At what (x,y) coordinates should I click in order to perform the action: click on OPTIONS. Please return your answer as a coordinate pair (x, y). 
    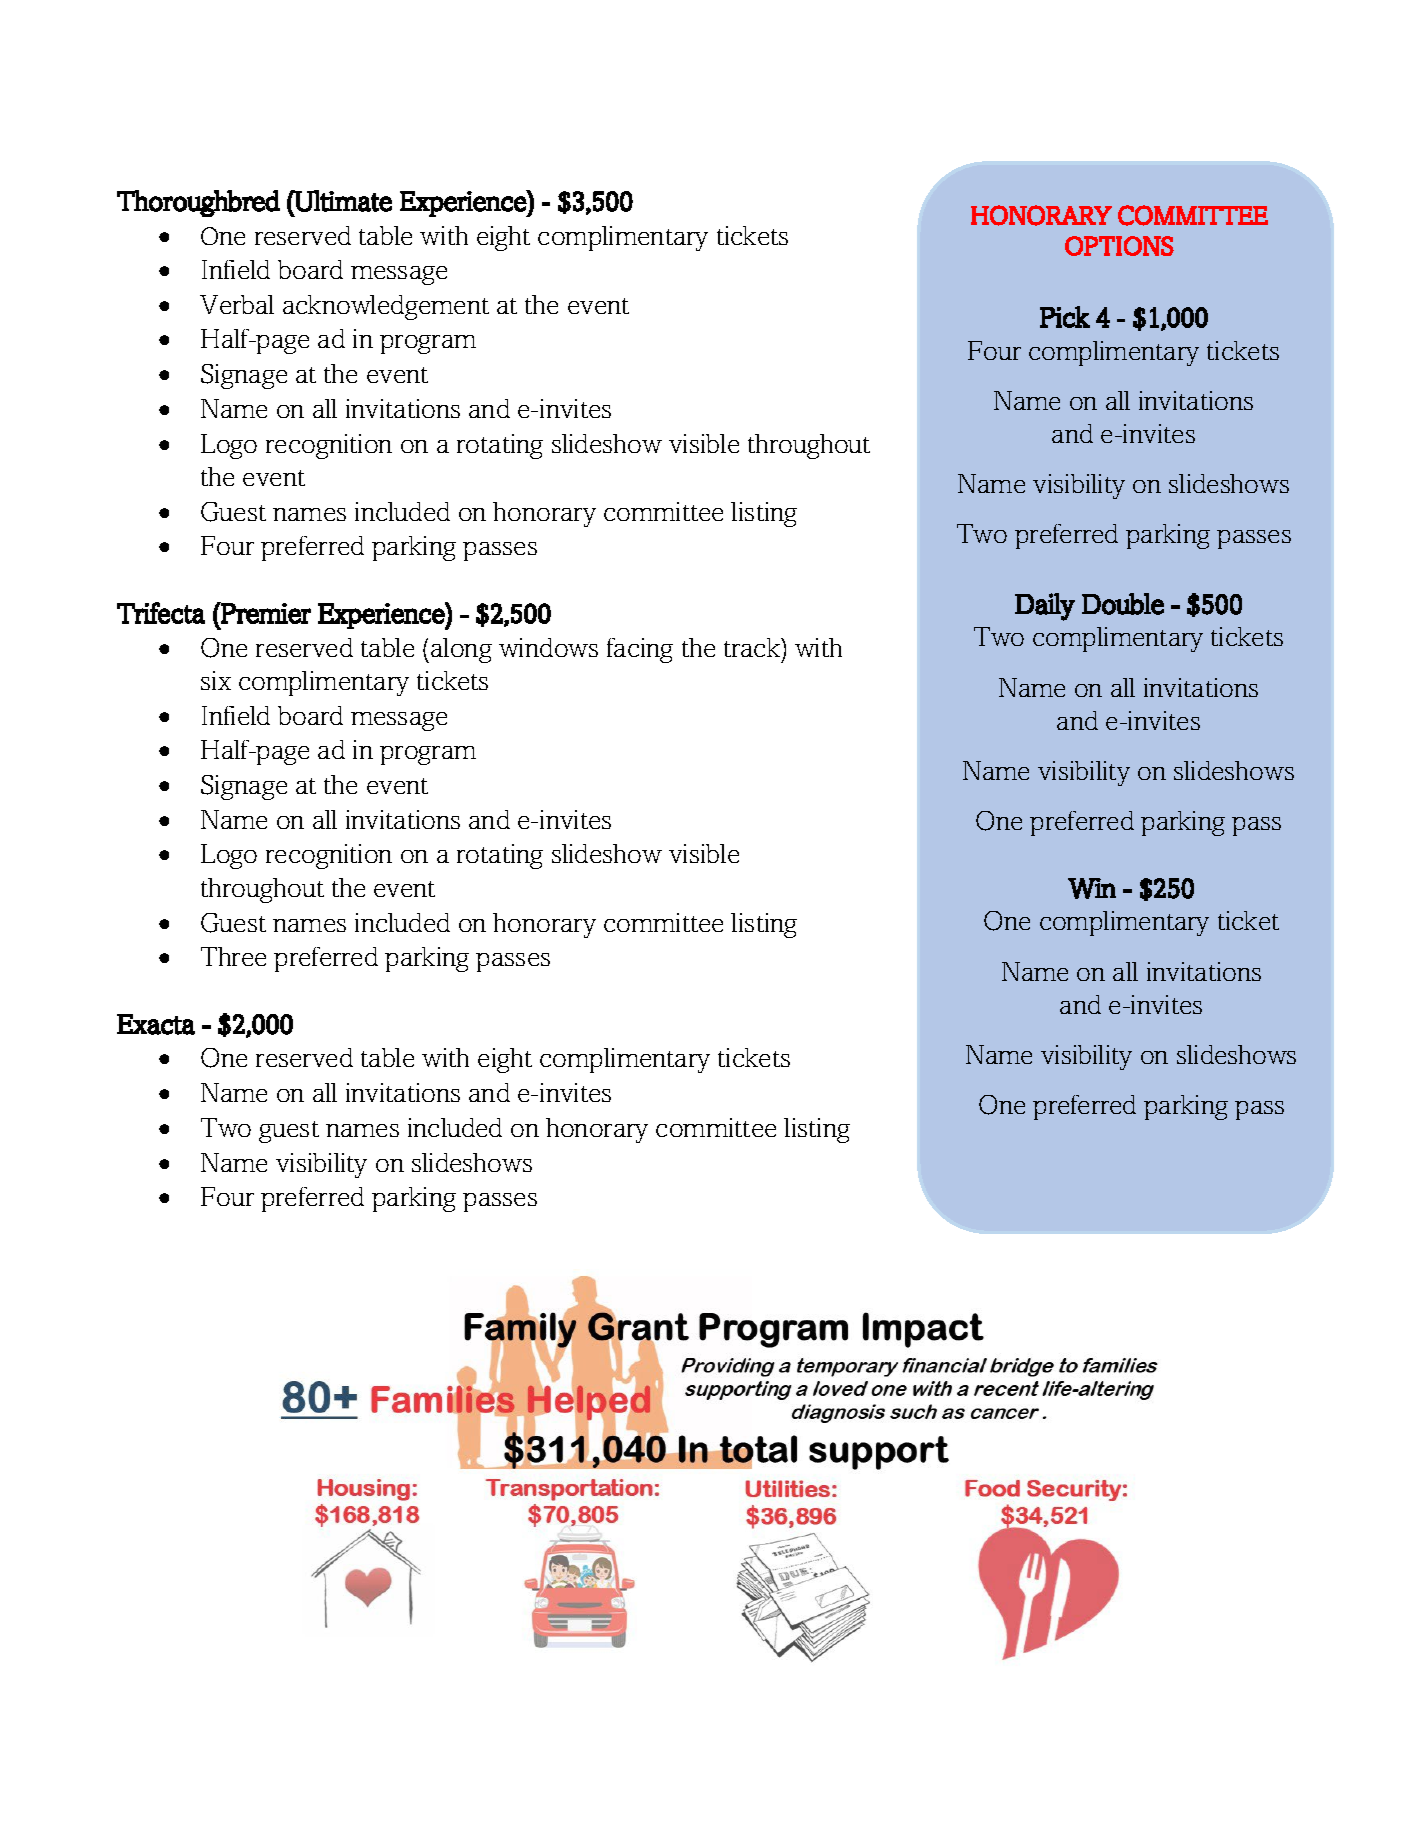
    Looking at the image, I should click on (1119, 246).
